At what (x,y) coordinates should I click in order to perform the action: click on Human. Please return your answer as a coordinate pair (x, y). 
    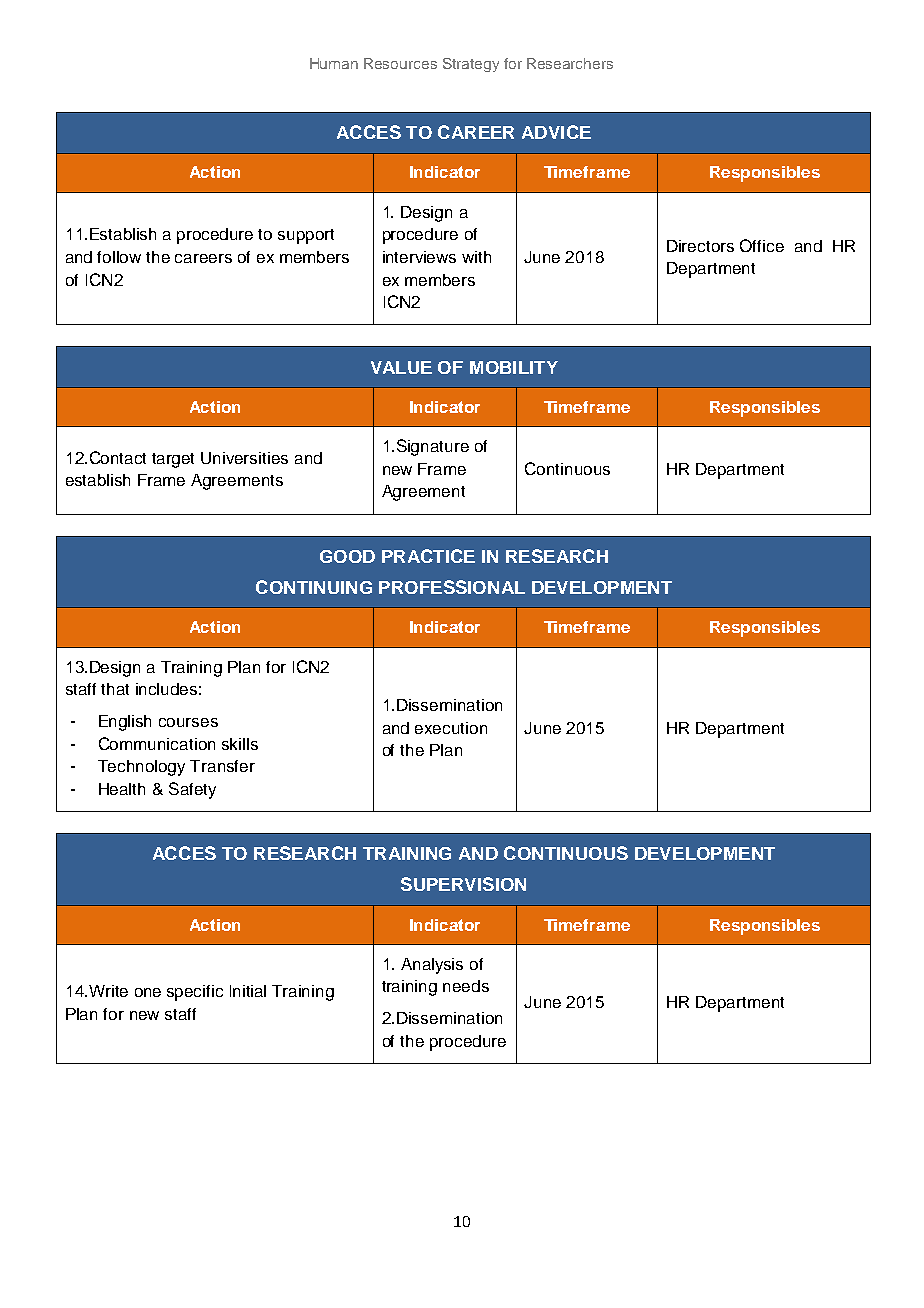
    Looking at the image, I should click on (334, 63).
